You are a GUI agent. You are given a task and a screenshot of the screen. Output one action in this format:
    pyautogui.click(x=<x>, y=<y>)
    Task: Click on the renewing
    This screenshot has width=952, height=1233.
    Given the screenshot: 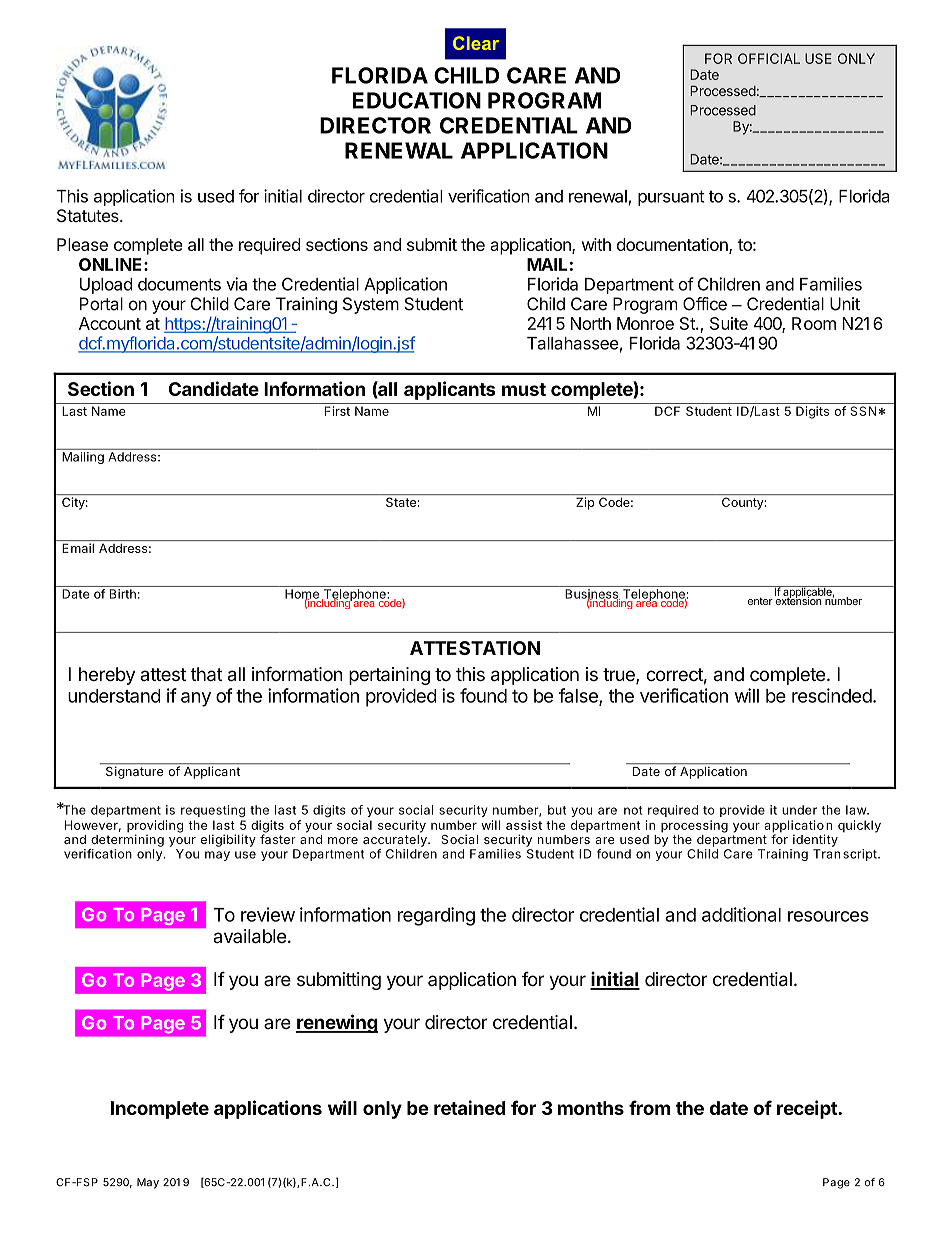 What is the action you would take?
    pyautogui.click(x=337, y=1023)
